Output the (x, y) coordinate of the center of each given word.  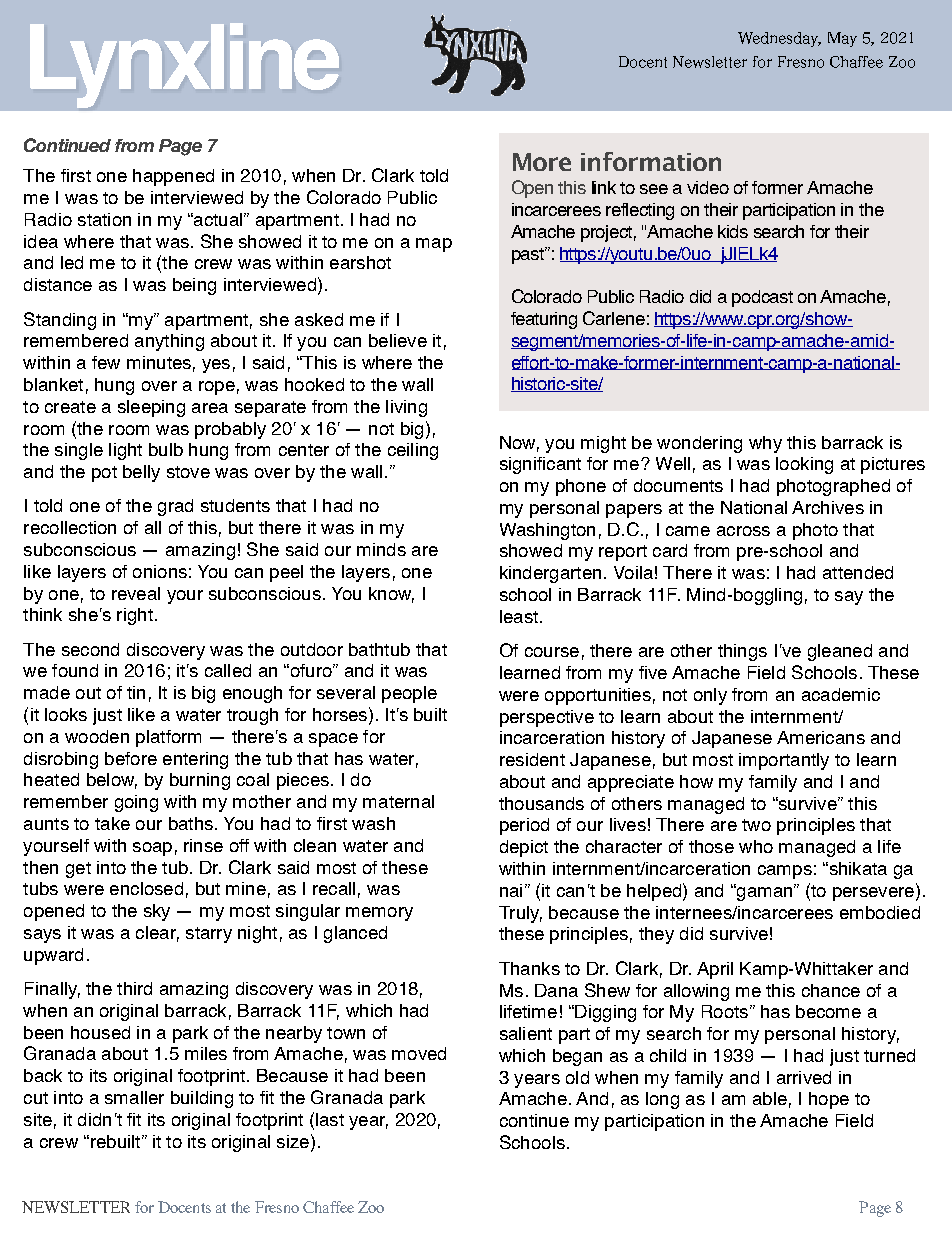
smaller (134, 1097)
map (434, 245)
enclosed (146, 888)
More (542, 162)
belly (141, 473)
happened (173, 177)
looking (804, 465)
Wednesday (779, 39)
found (75, 670)
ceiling (413, 451)
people (409, 694)
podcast (762, 298)
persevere (873, 894)
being (194, 286)
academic (841, 694)
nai (511, 890)
